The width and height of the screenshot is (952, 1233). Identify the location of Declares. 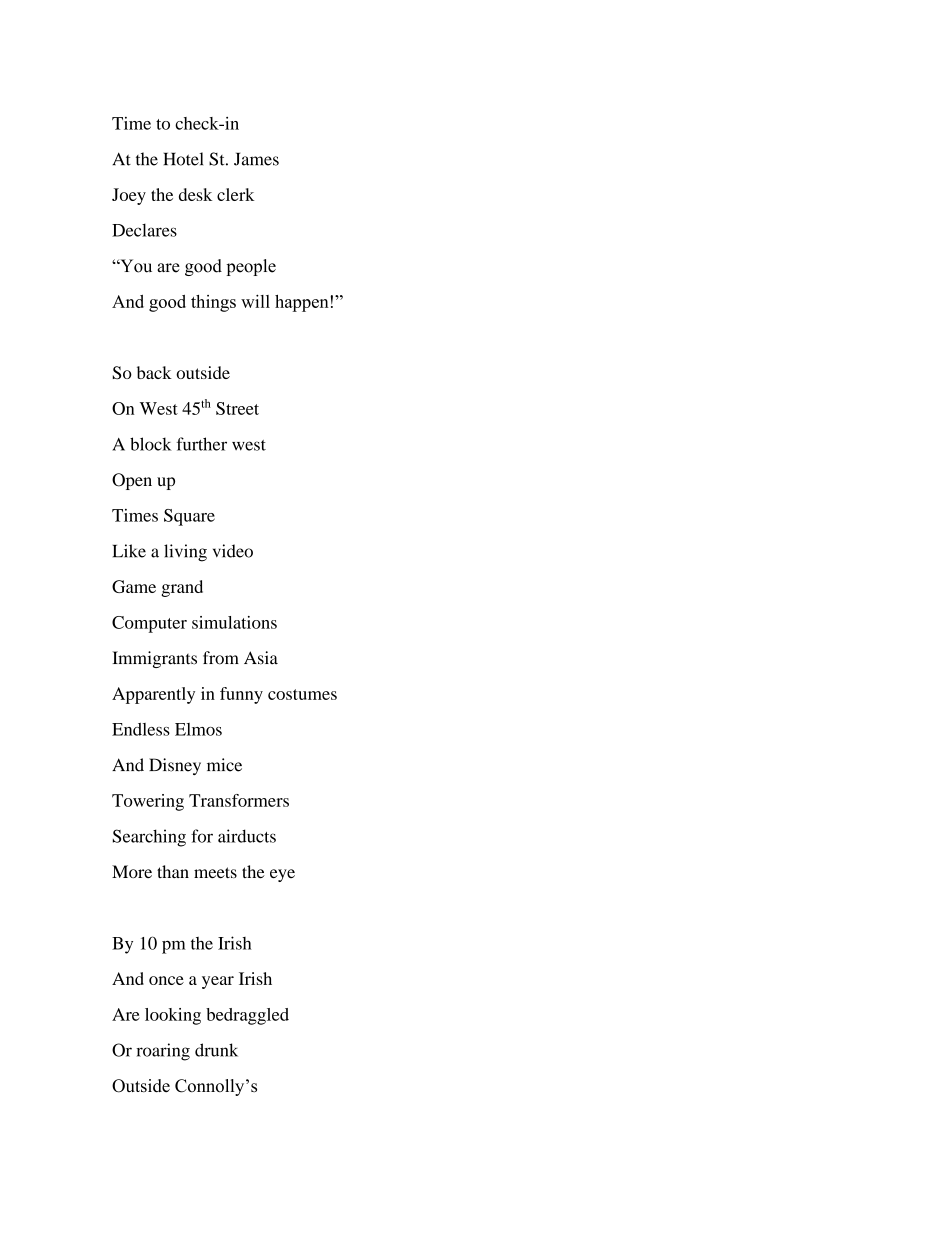
(144, 230).
